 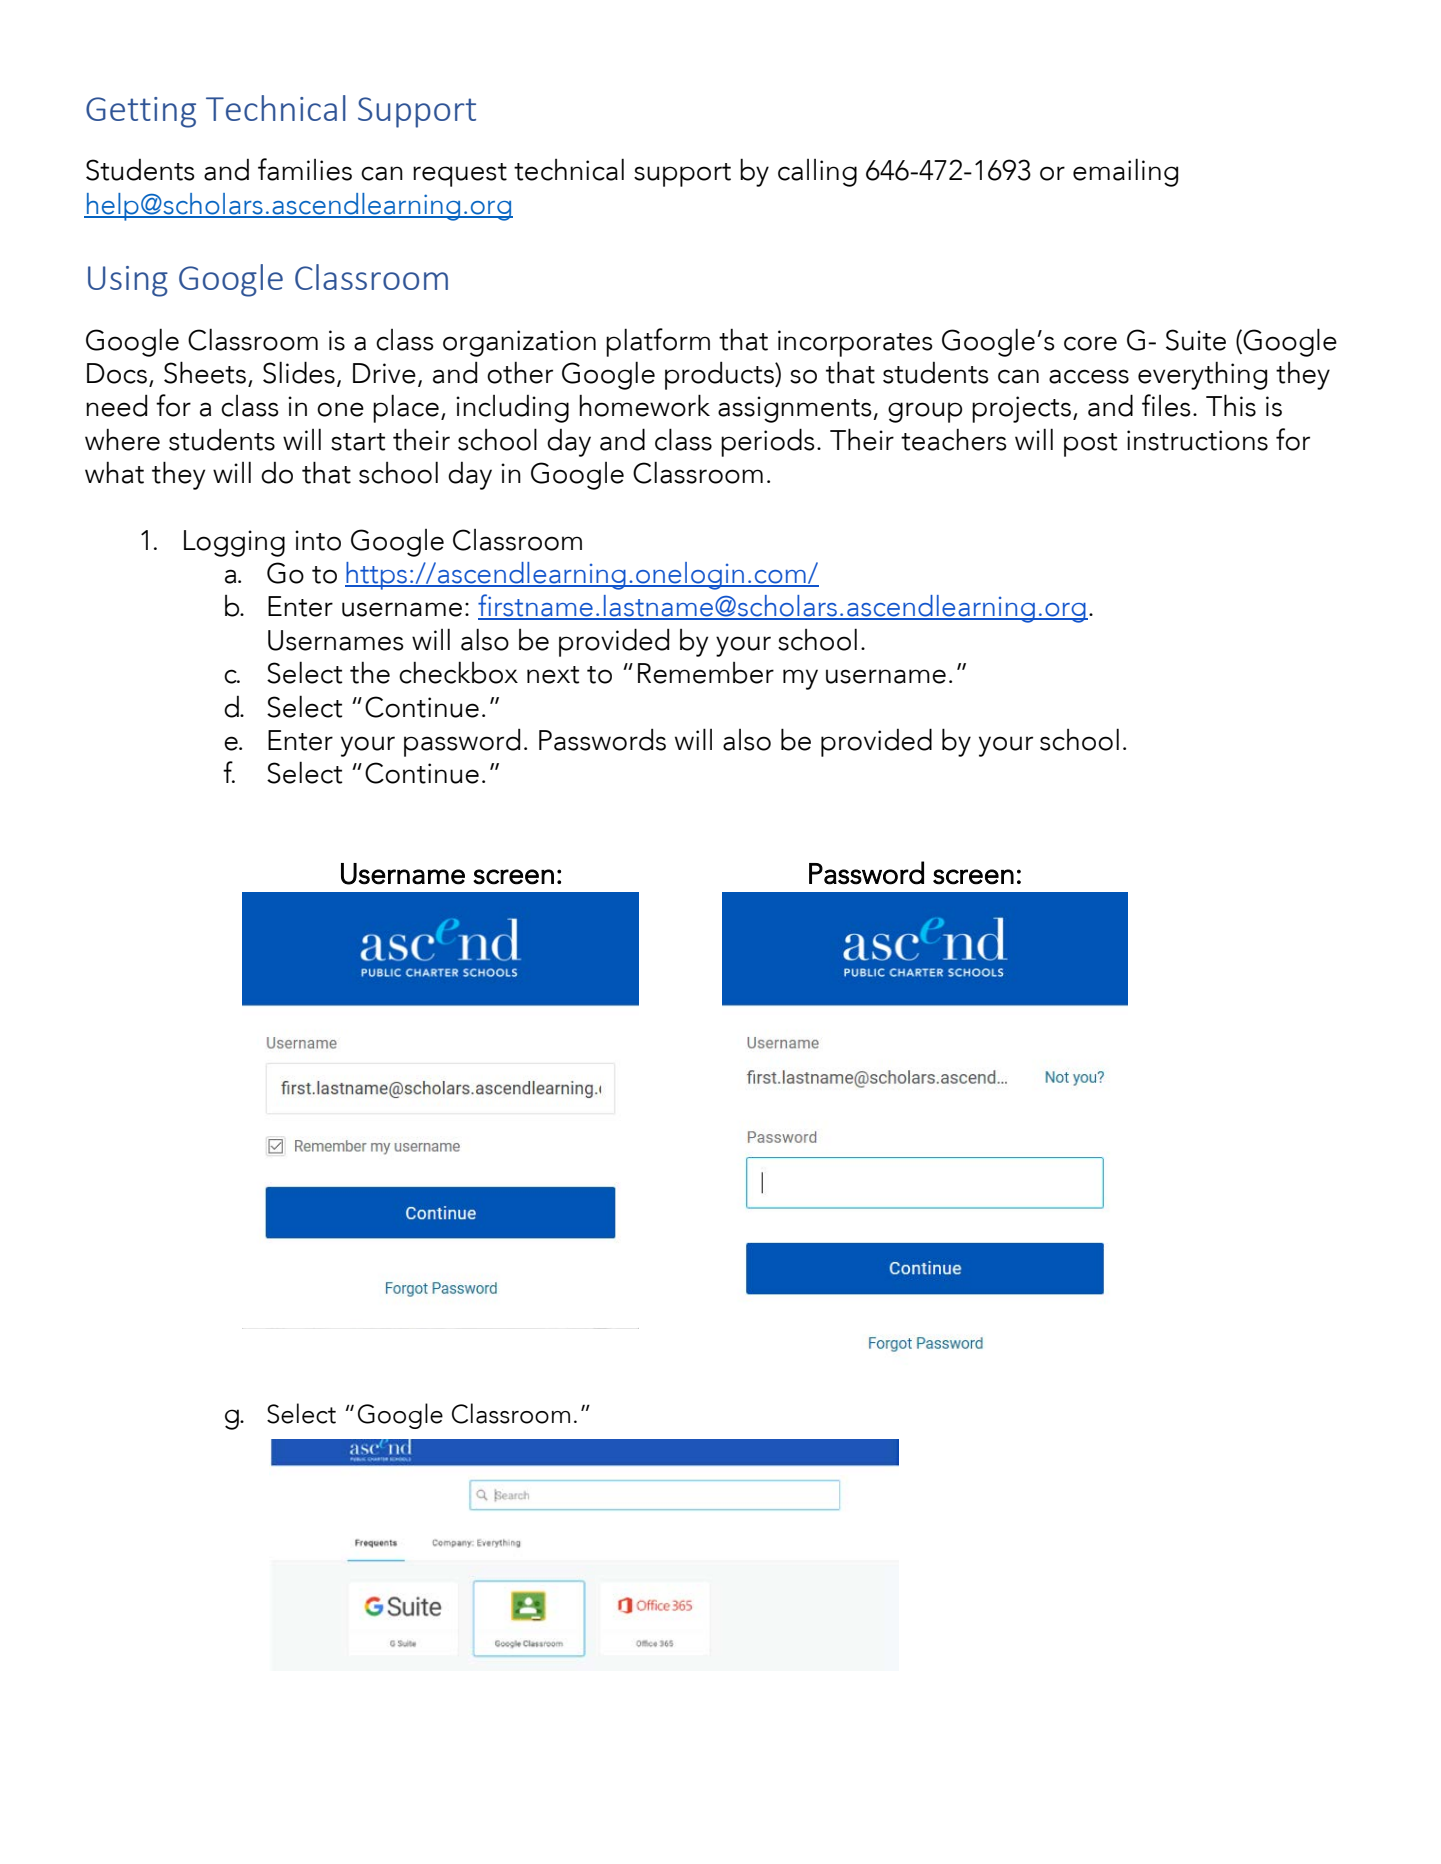 I want to click on emailing, so click(x=1125, y=172).
